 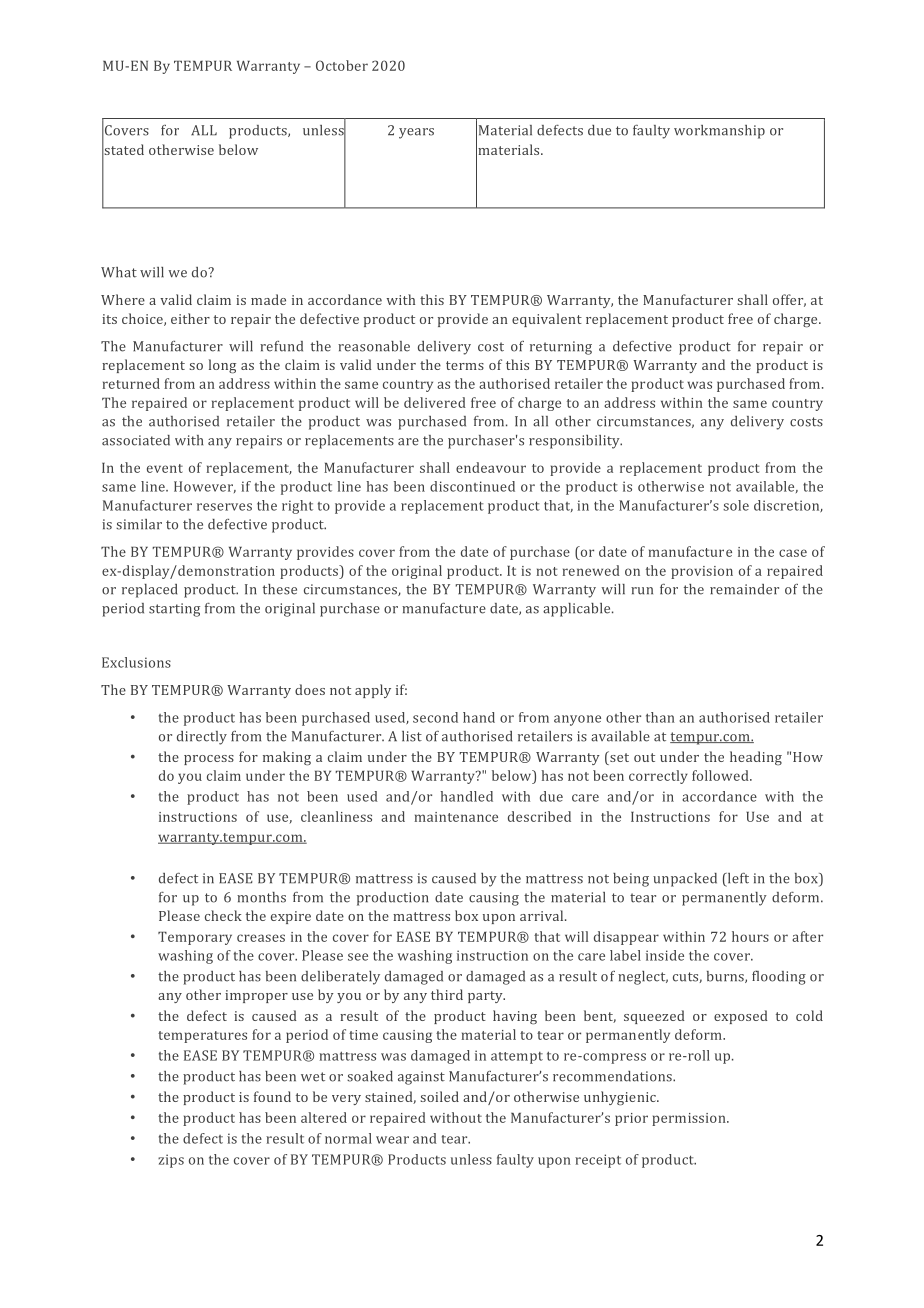 What do you see at coordinates (744, 589) in the document?
I see `remainder` at bounding box center [744, 589].
